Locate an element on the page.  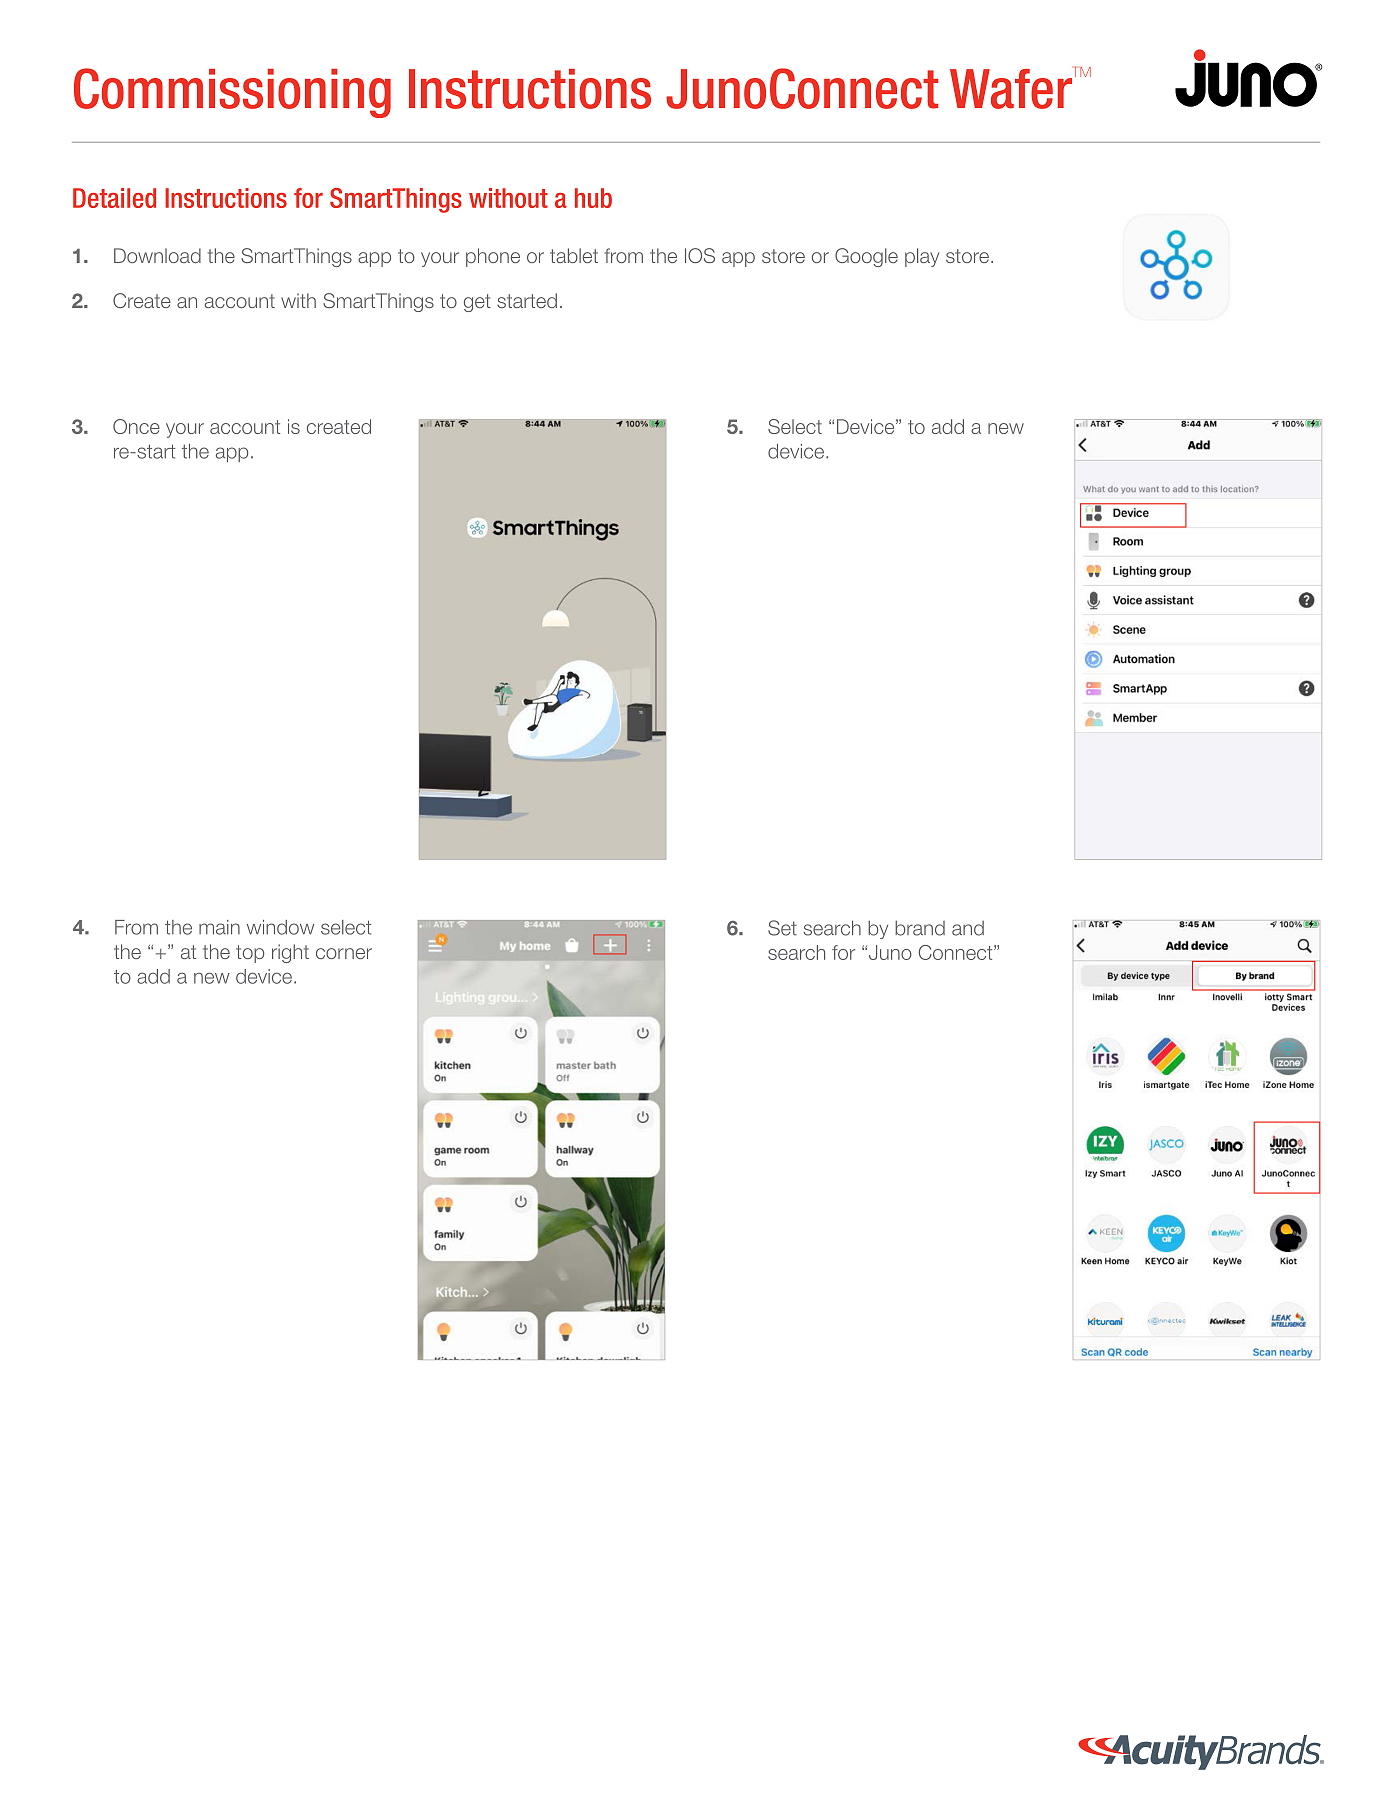
Commissioning is located at coordinates (232, 93).
